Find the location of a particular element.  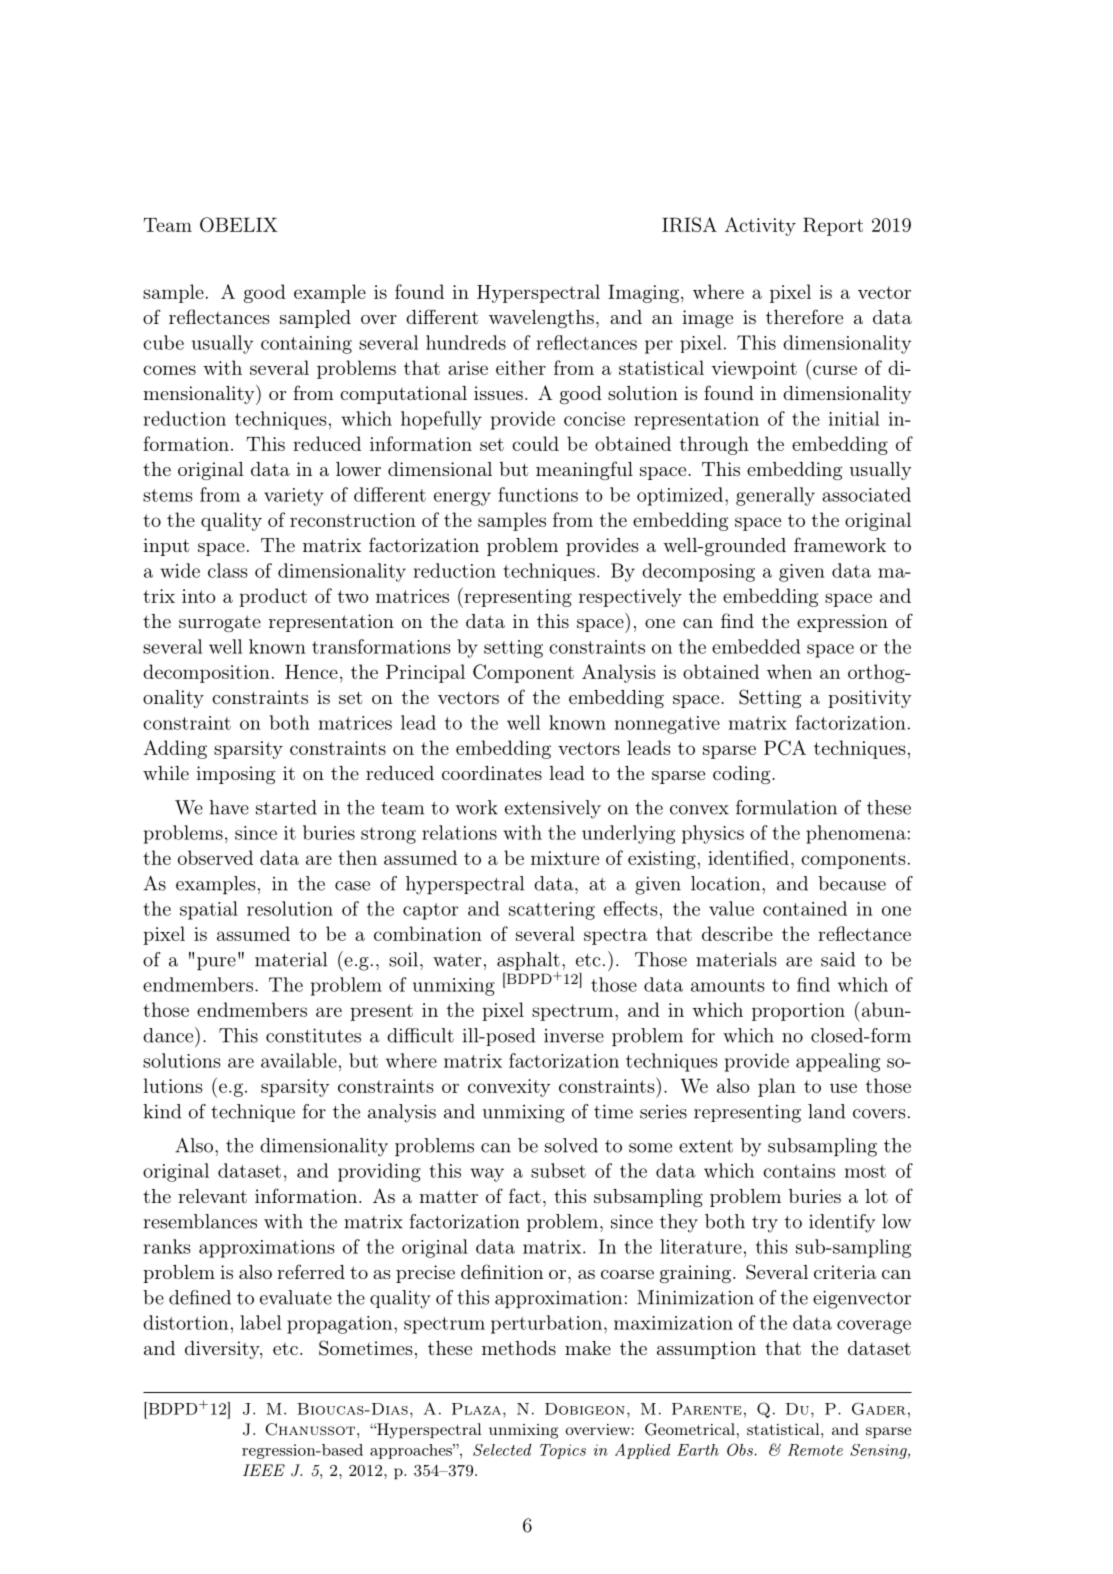

observed is located at coordinates (215, 857).
